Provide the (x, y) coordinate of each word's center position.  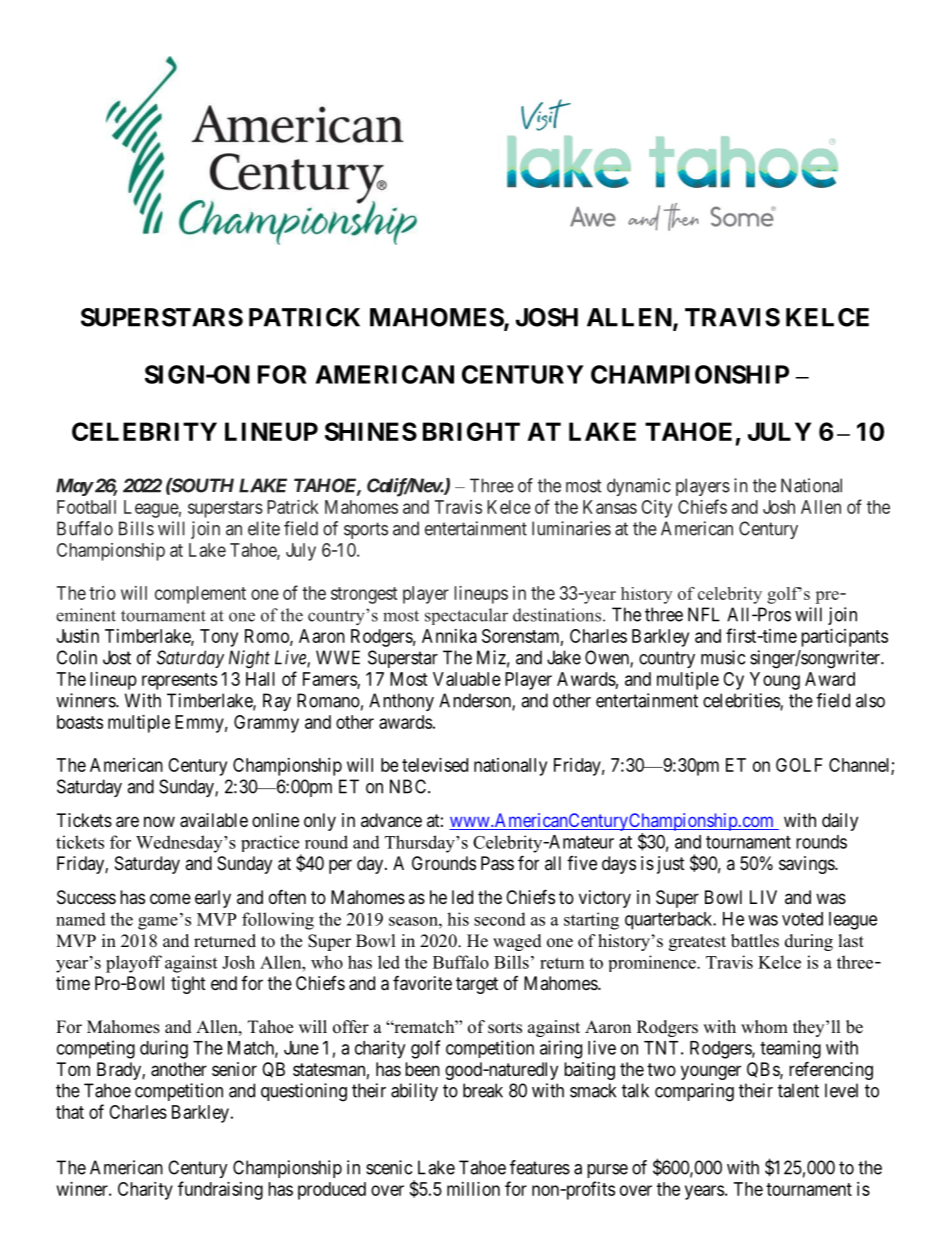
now (159, 821)
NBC (409, 786)
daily (840, 822)
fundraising (220, 1190)
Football (86, 507)
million (473, 1189)
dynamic (639, 487)
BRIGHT (471, 431)
